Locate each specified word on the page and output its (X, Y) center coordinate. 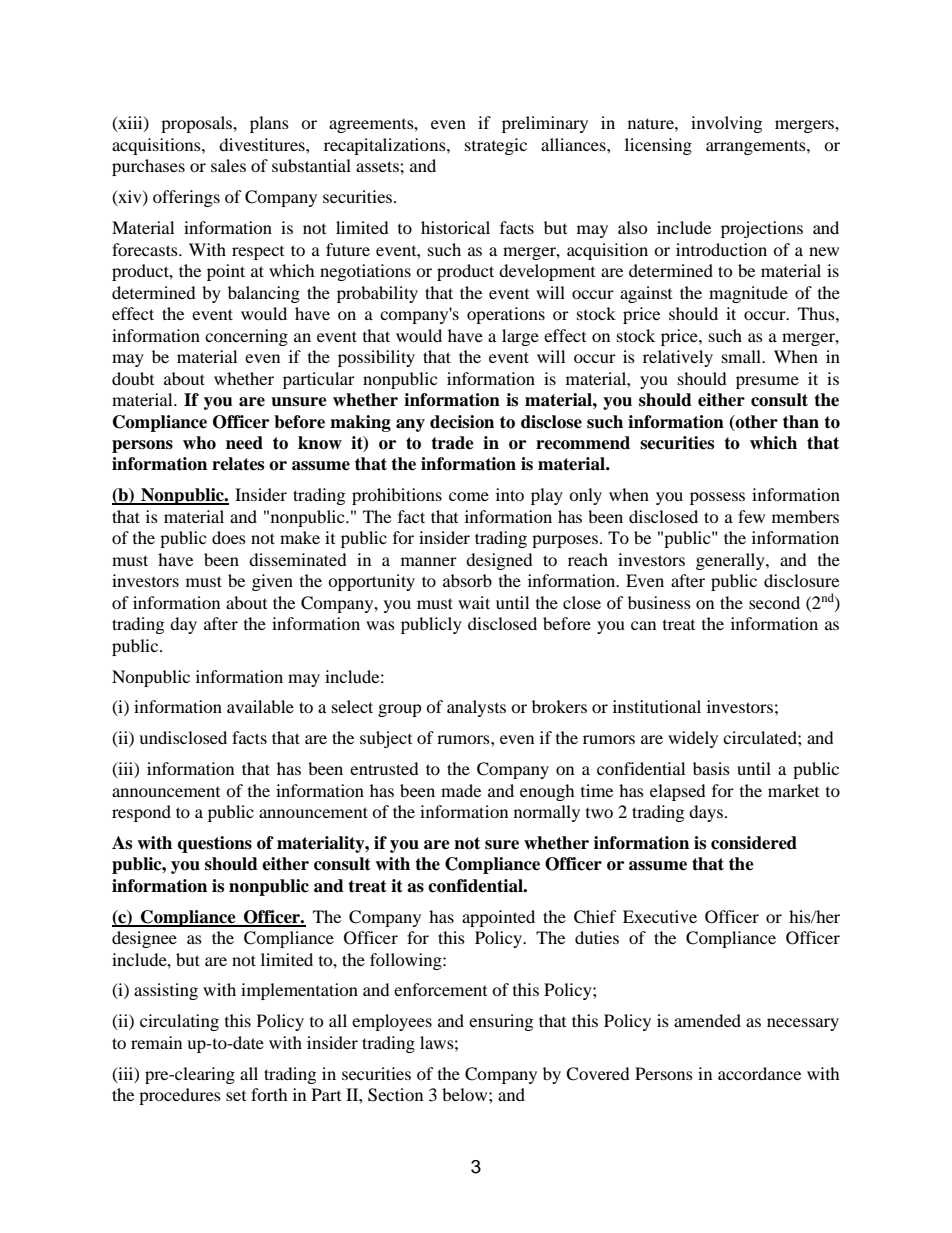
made (461, 790)
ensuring (501, 1022)
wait (474, 602)
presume (767, 382)
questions (215, 844)
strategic (496, 146)
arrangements (757, 147)
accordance (759, 1073)
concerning (246, 337)
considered (754, 843)
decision (462, 422)
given (272, 582)
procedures (180, 1096)
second (774, 602)
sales (228, 165)
